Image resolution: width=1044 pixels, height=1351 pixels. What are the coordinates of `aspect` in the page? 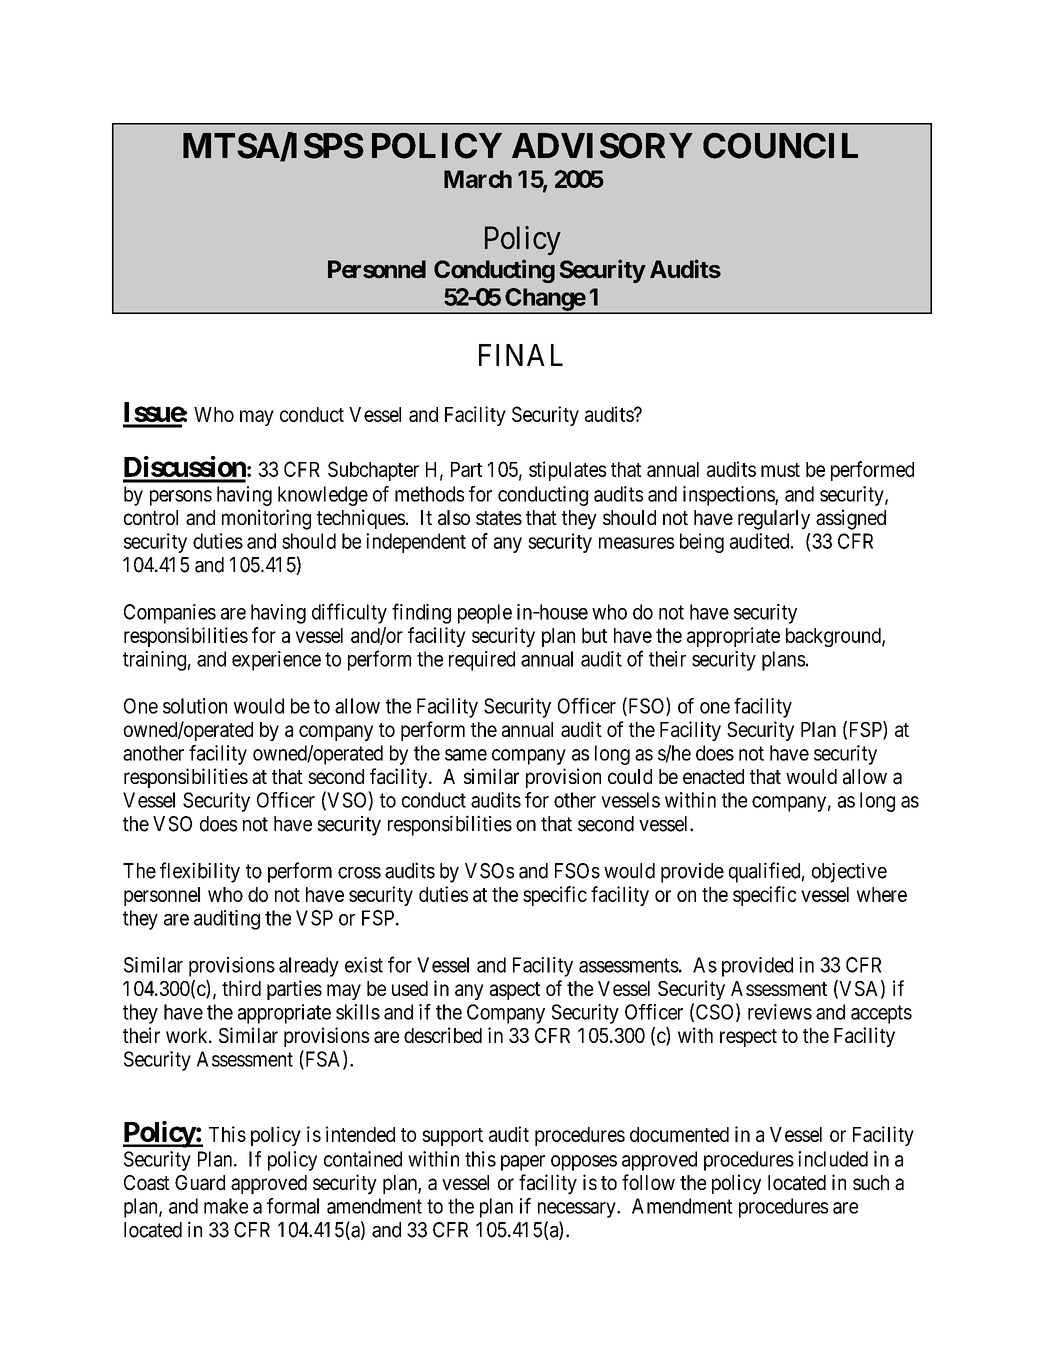 It's located at (515, 991).
